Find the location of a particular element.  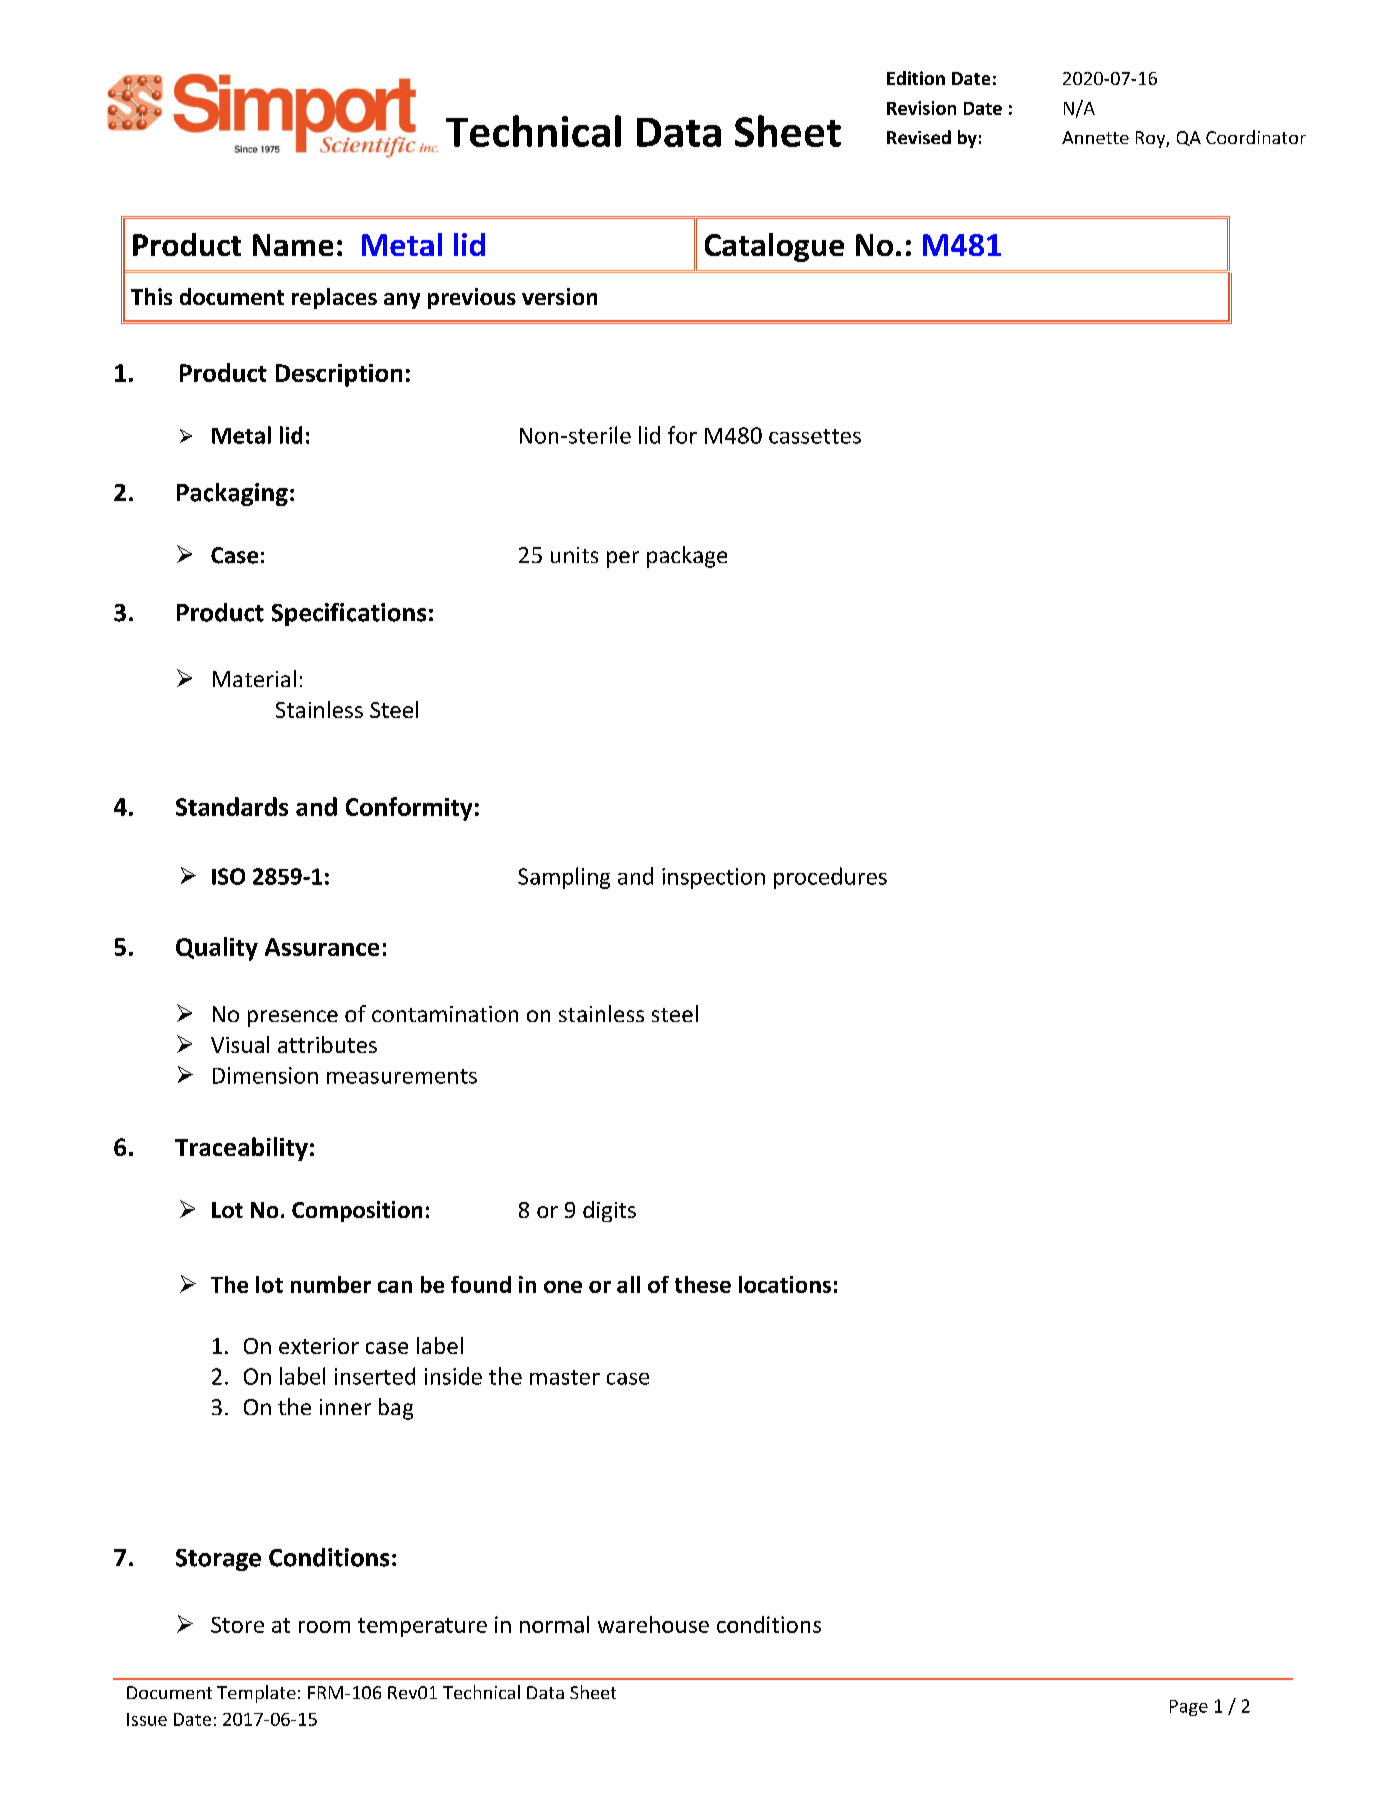

Catalogue is located at coordinates (774, 247).
